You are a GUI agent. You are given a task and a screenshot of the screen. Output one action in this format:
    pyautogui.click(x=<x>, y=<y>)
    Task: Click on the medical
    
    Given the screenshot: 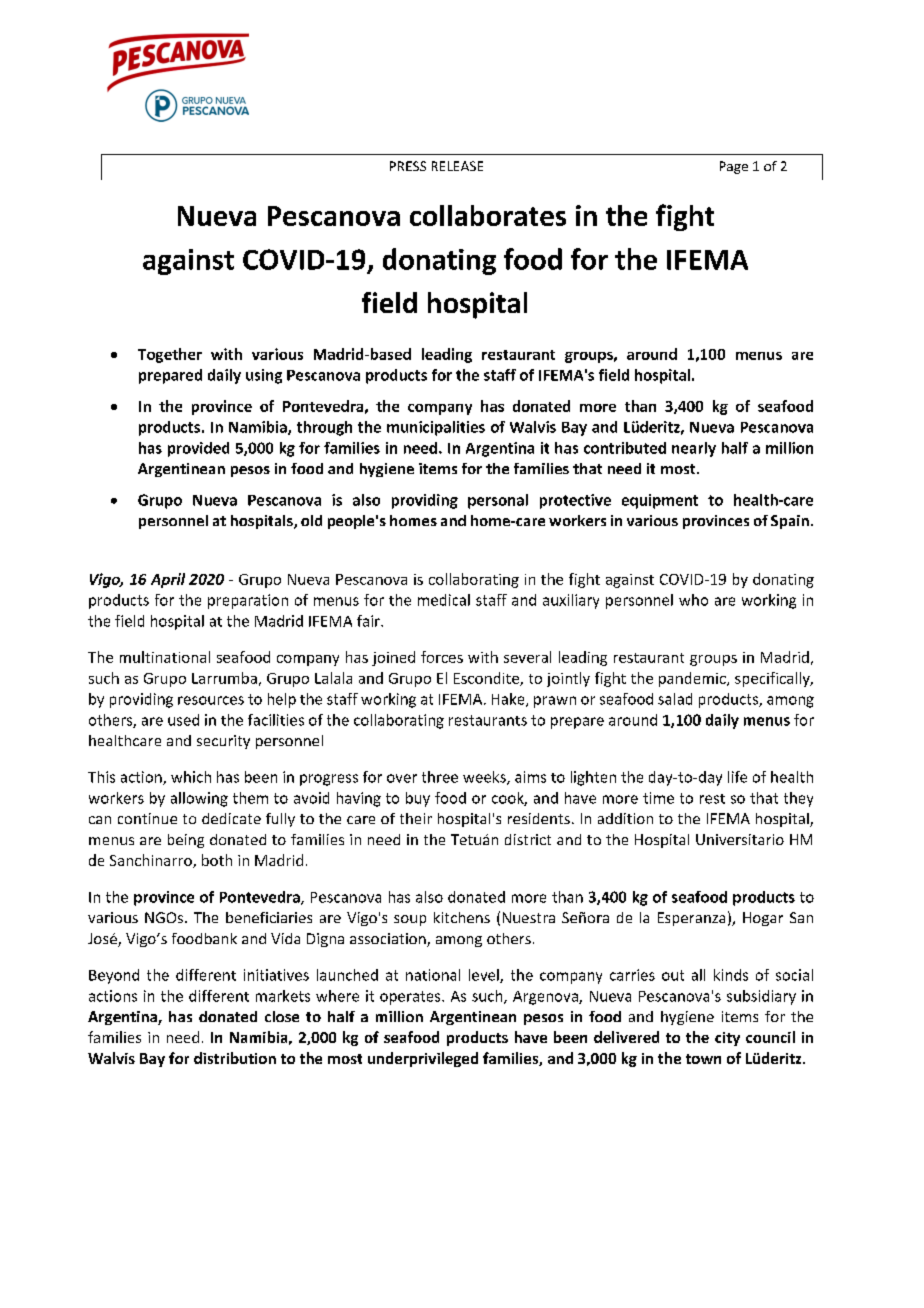 What is the action you would take?
    pyautogui.click(x=444, y=600)
